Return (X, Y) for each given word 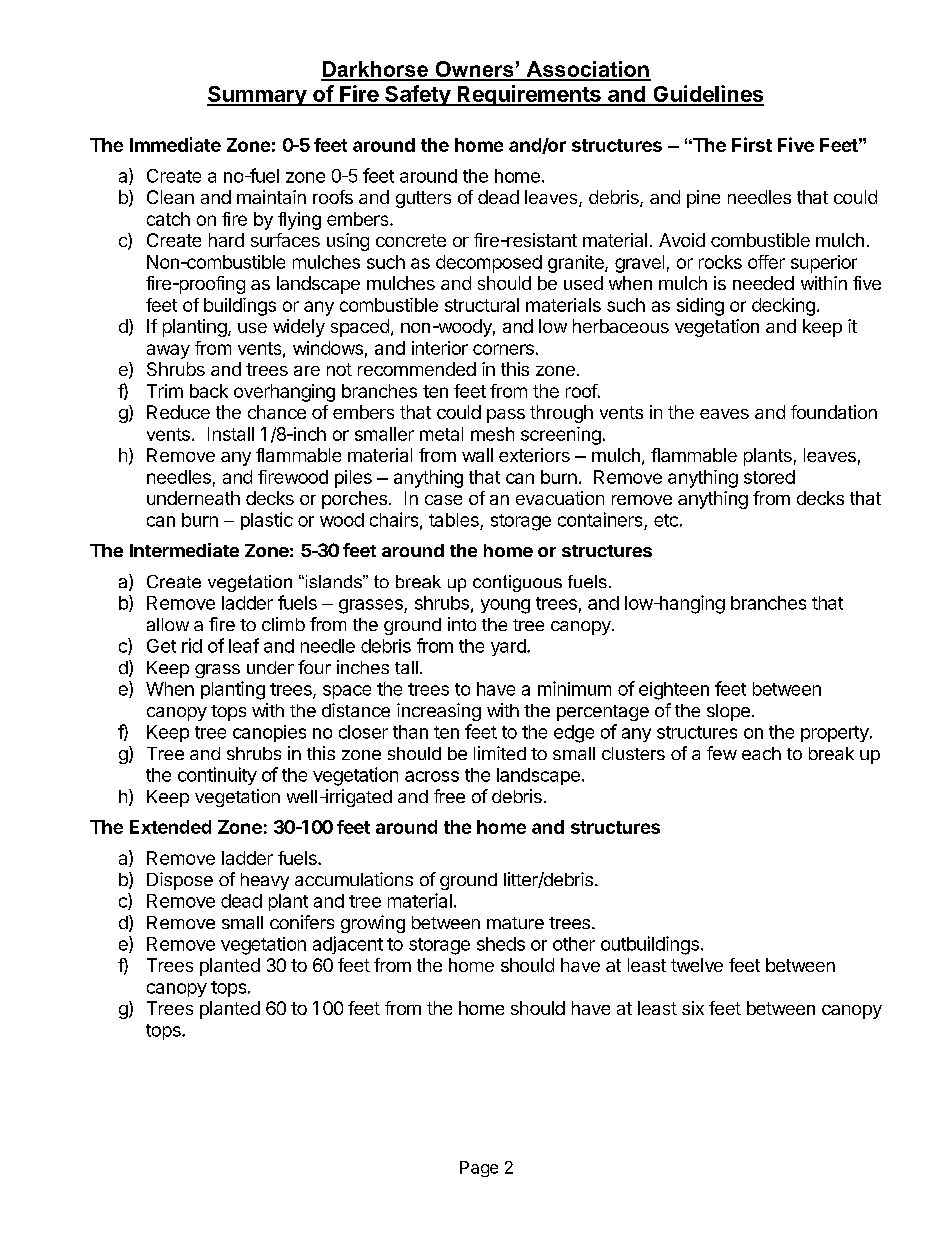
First (752, 144)
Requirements (529, 95)
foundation (834, 412)
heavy (265, 881)
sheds (501, 944)
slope (728, 712)
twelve (697, 965)
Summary (257, 96)
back (209, 391)
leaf (244, 645)
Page (479, 1169)
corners (503, 349)
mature (515, 923)
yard (509, 647)
